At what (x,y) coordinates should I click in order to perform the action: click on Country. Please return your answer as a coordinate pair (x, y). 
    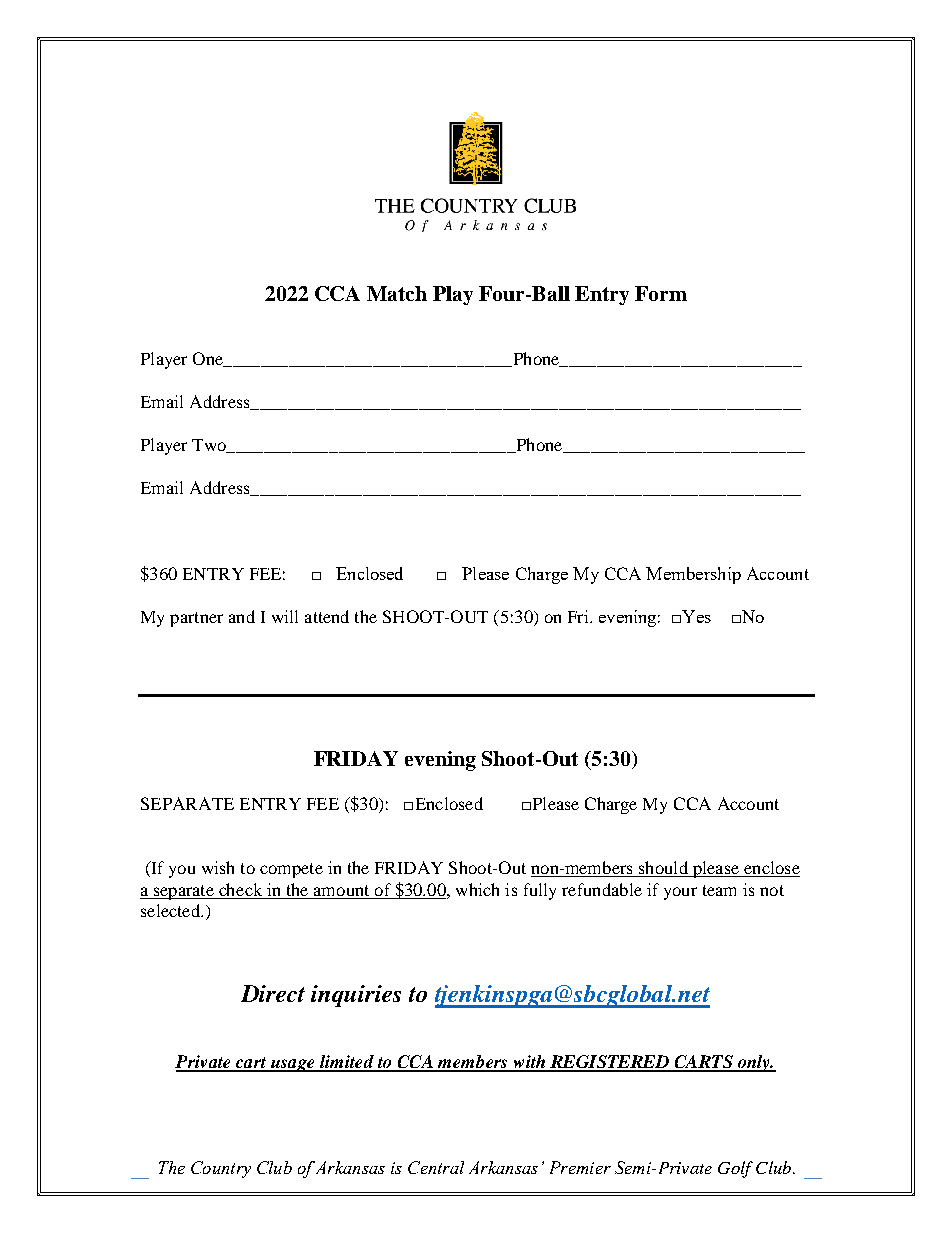
    Looking at the image, I should click on (221, 1169).
